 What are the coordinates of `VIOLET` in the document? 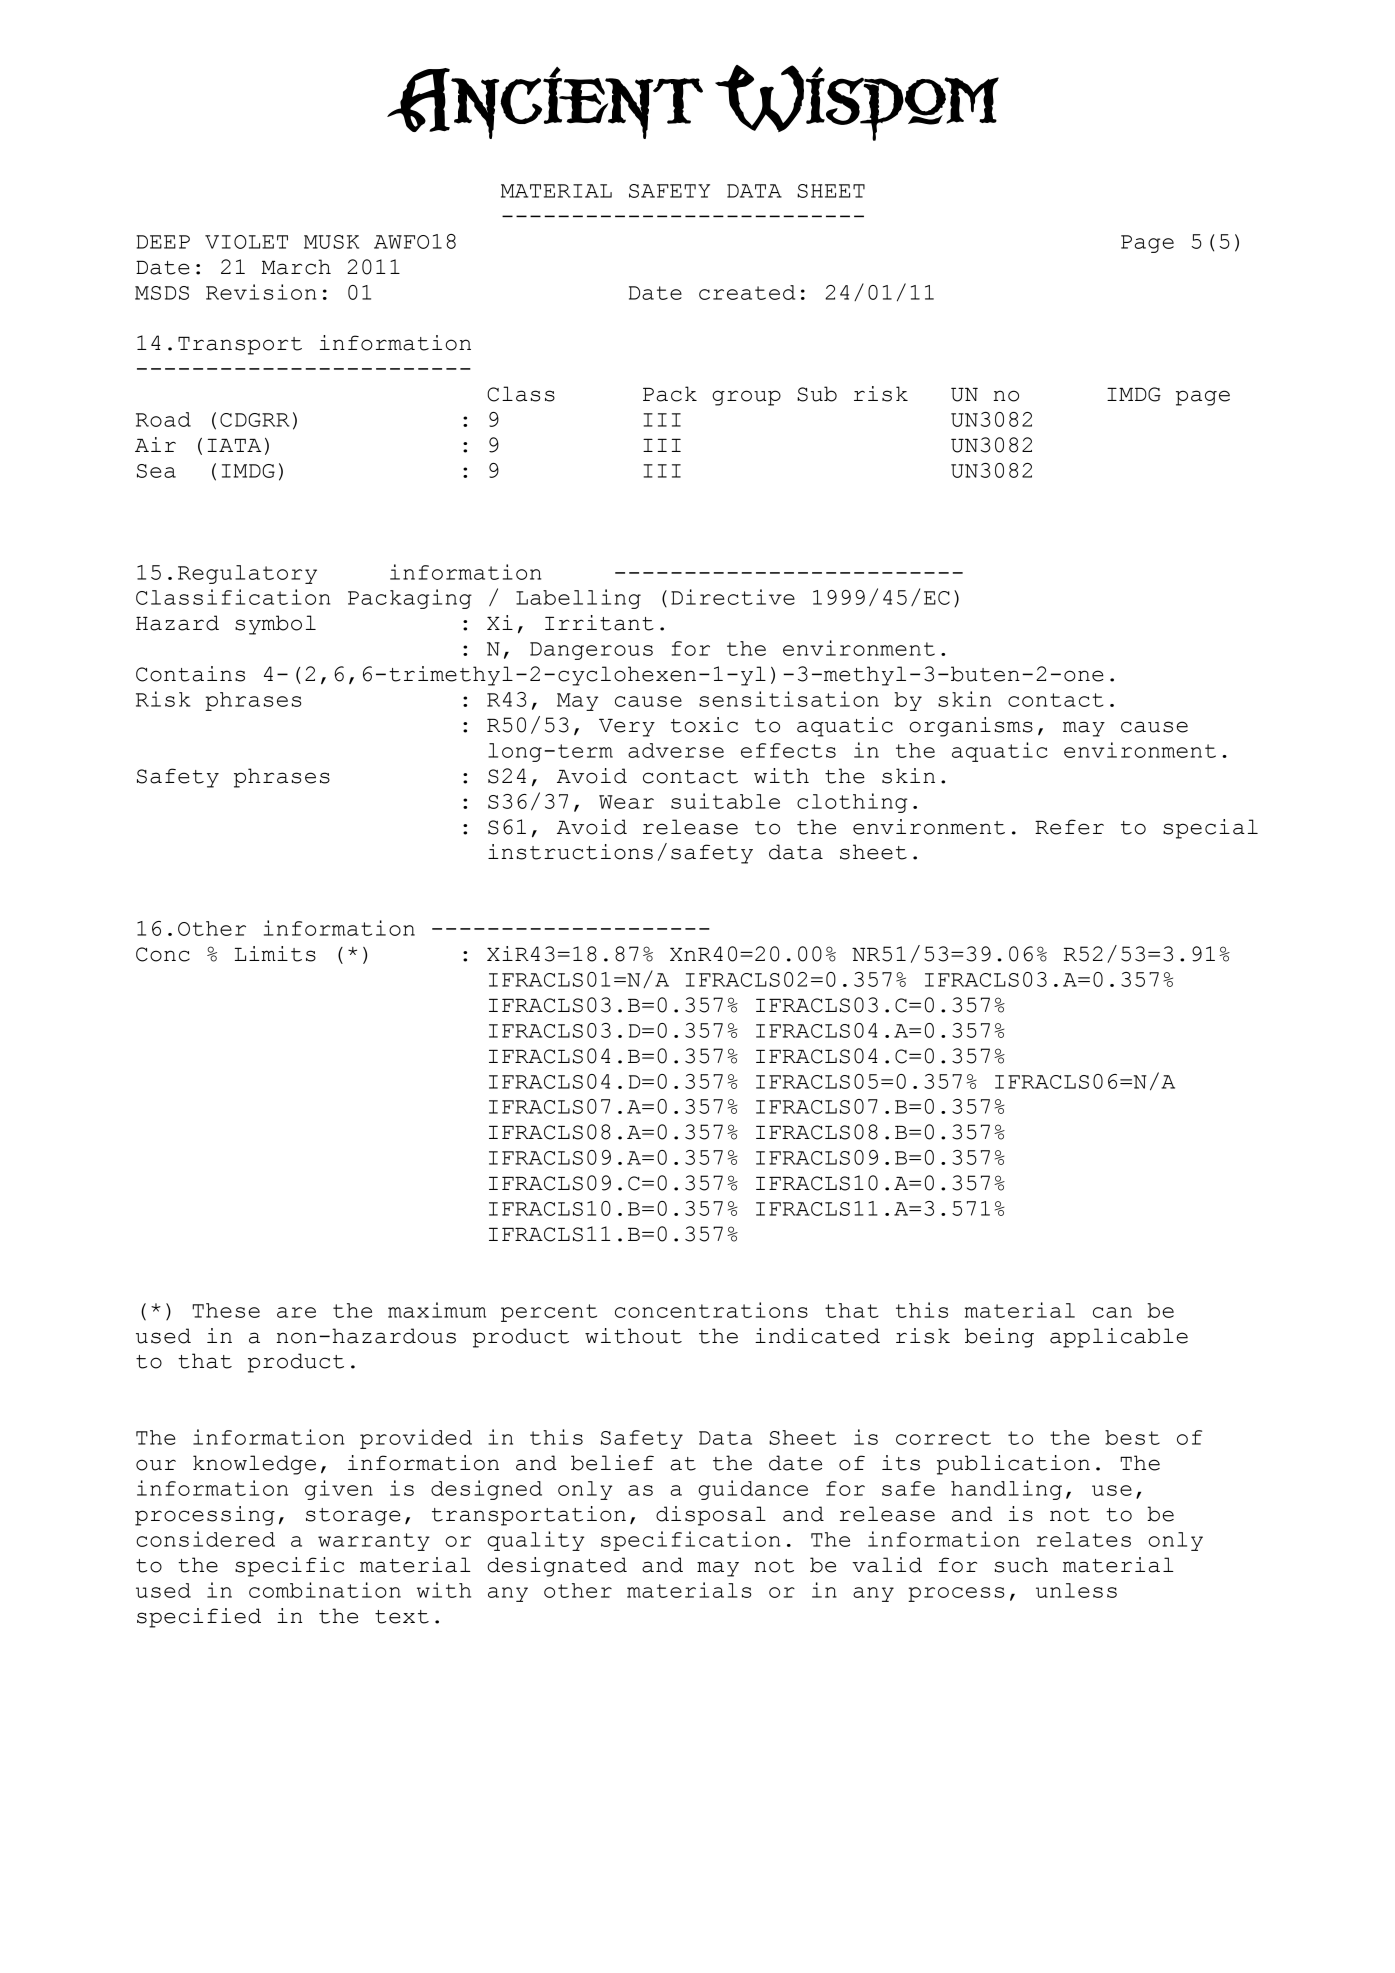 It's located at (246, 242).
